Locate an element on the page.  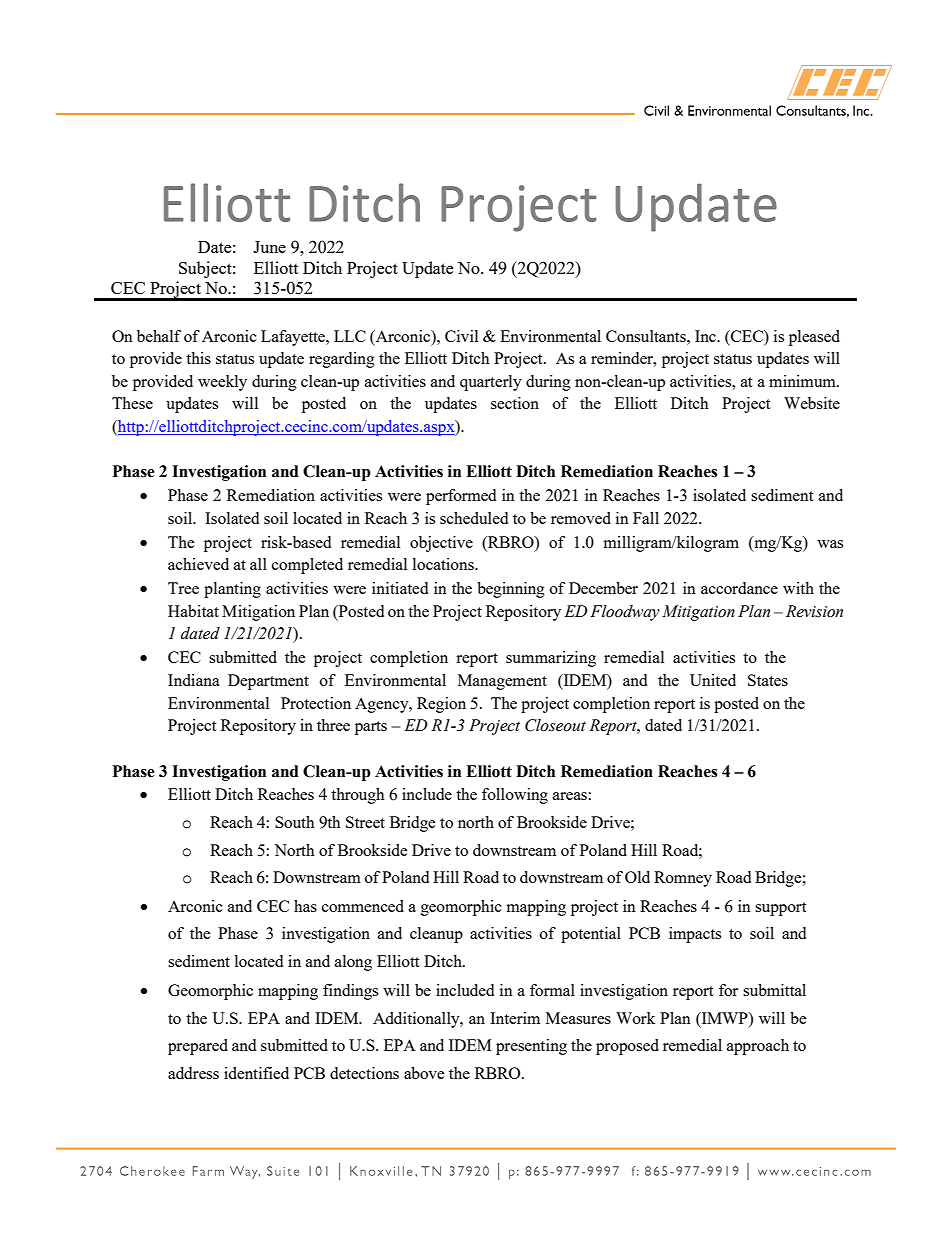
presenting is located at coordinates (531, 1047).
